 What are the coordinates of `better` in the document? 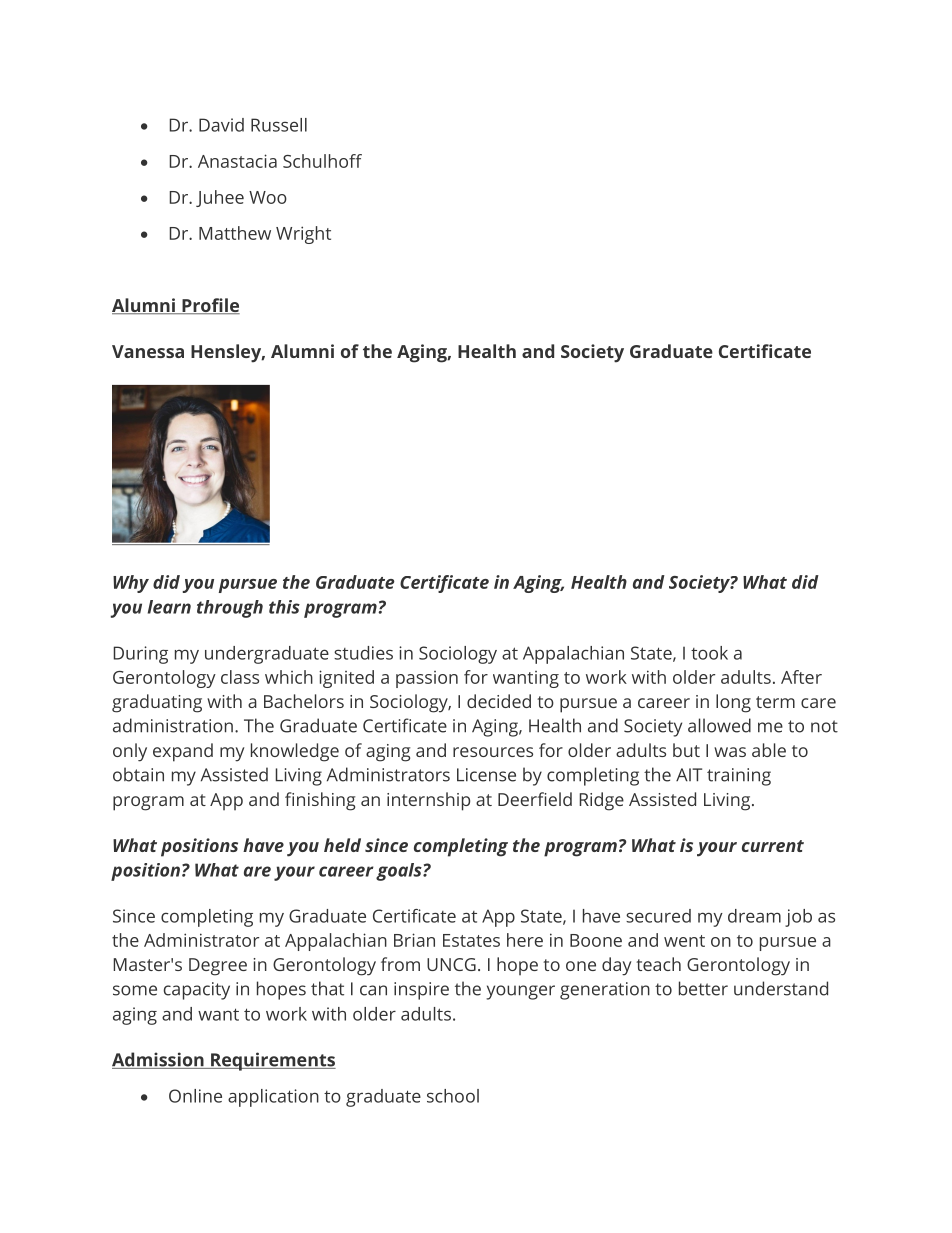 It's located at (703, 988).
